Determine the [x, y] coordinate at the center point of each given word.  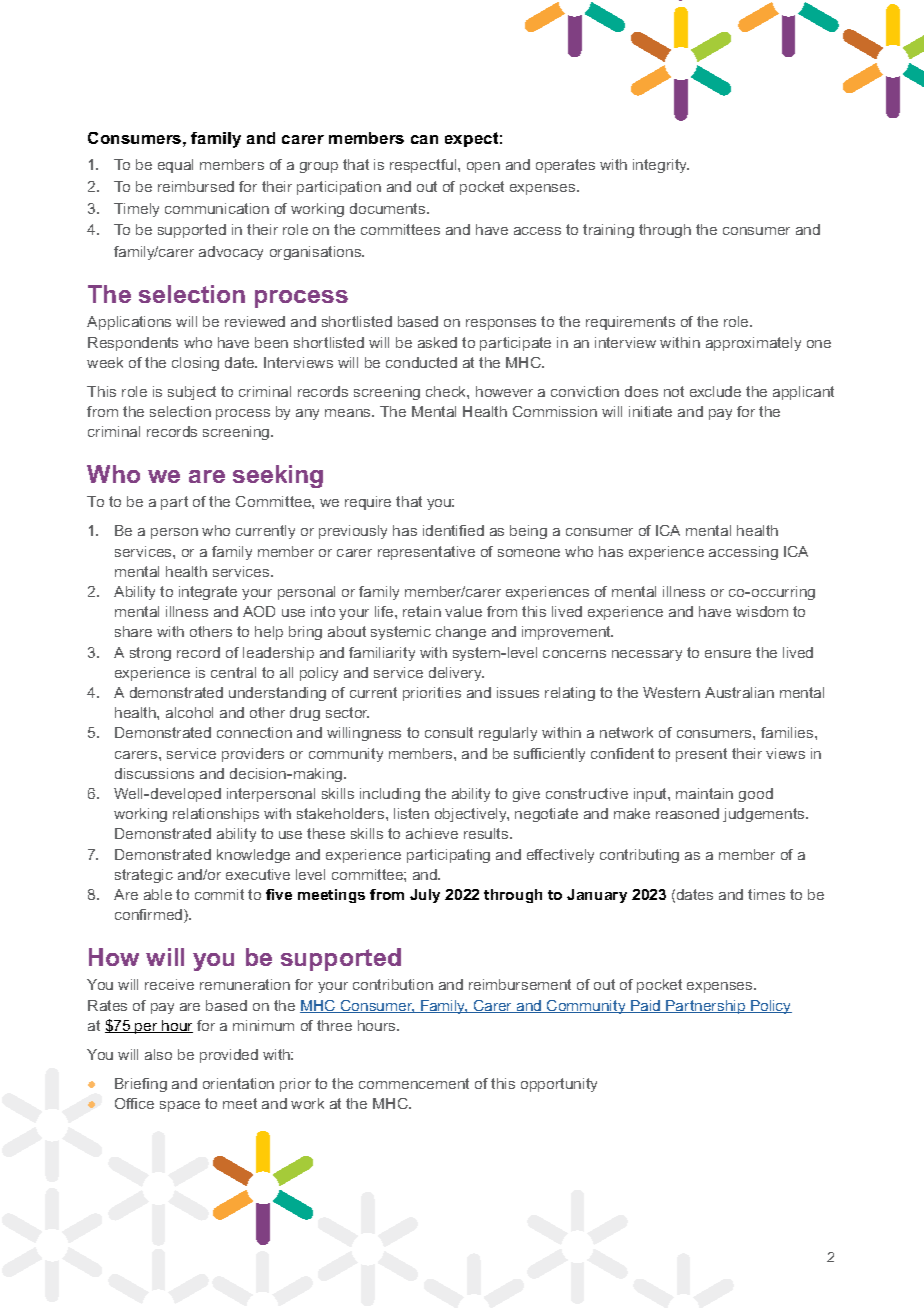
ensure [728, 654]
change [461, 633]
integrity [661, 166]
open [483, 167]
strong [150, 654]
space [180, 1106]
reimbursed [196, 186]
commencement [414, 1083]
